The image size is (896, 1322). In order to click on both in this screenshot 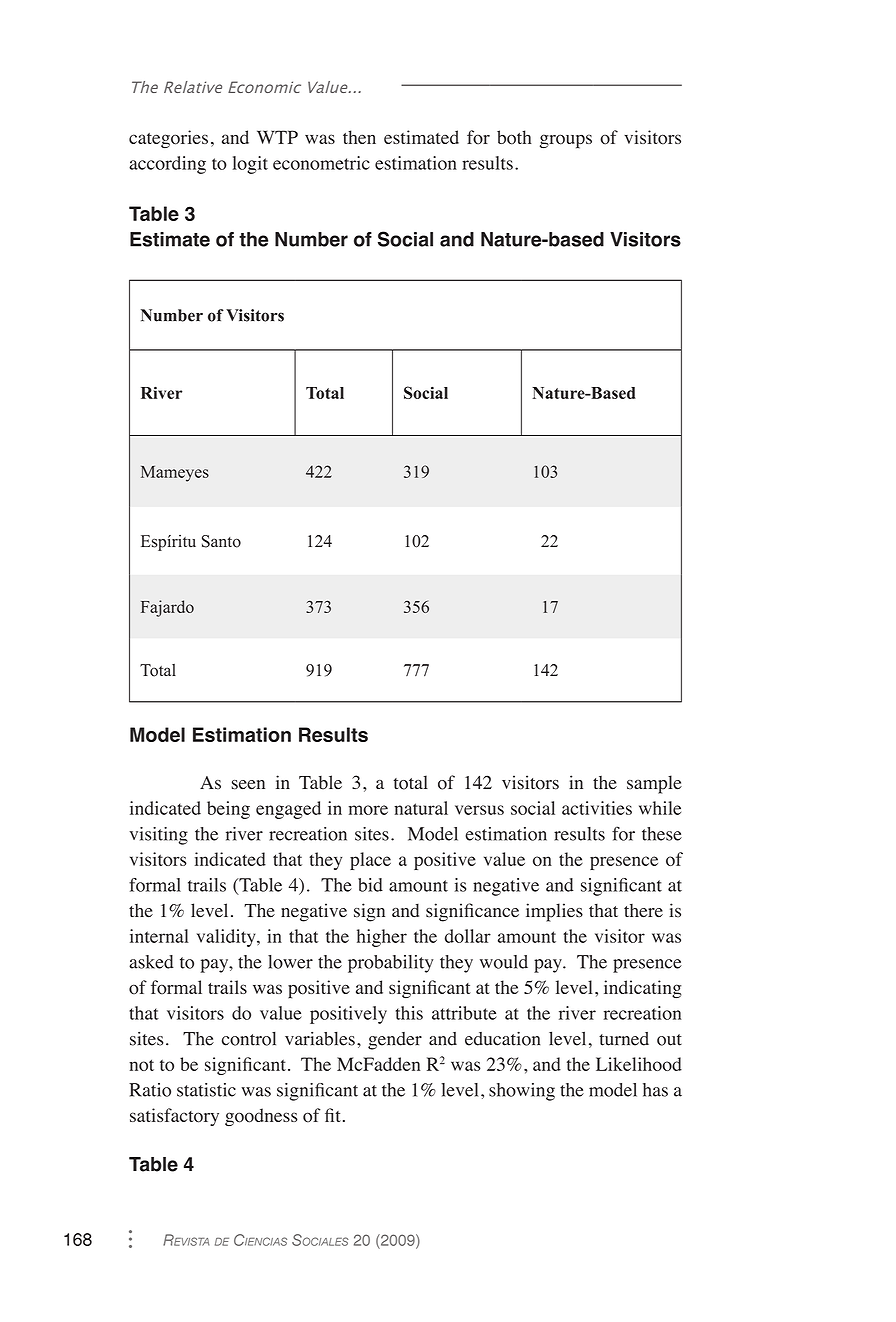, I will do `click(514, 137)`.
